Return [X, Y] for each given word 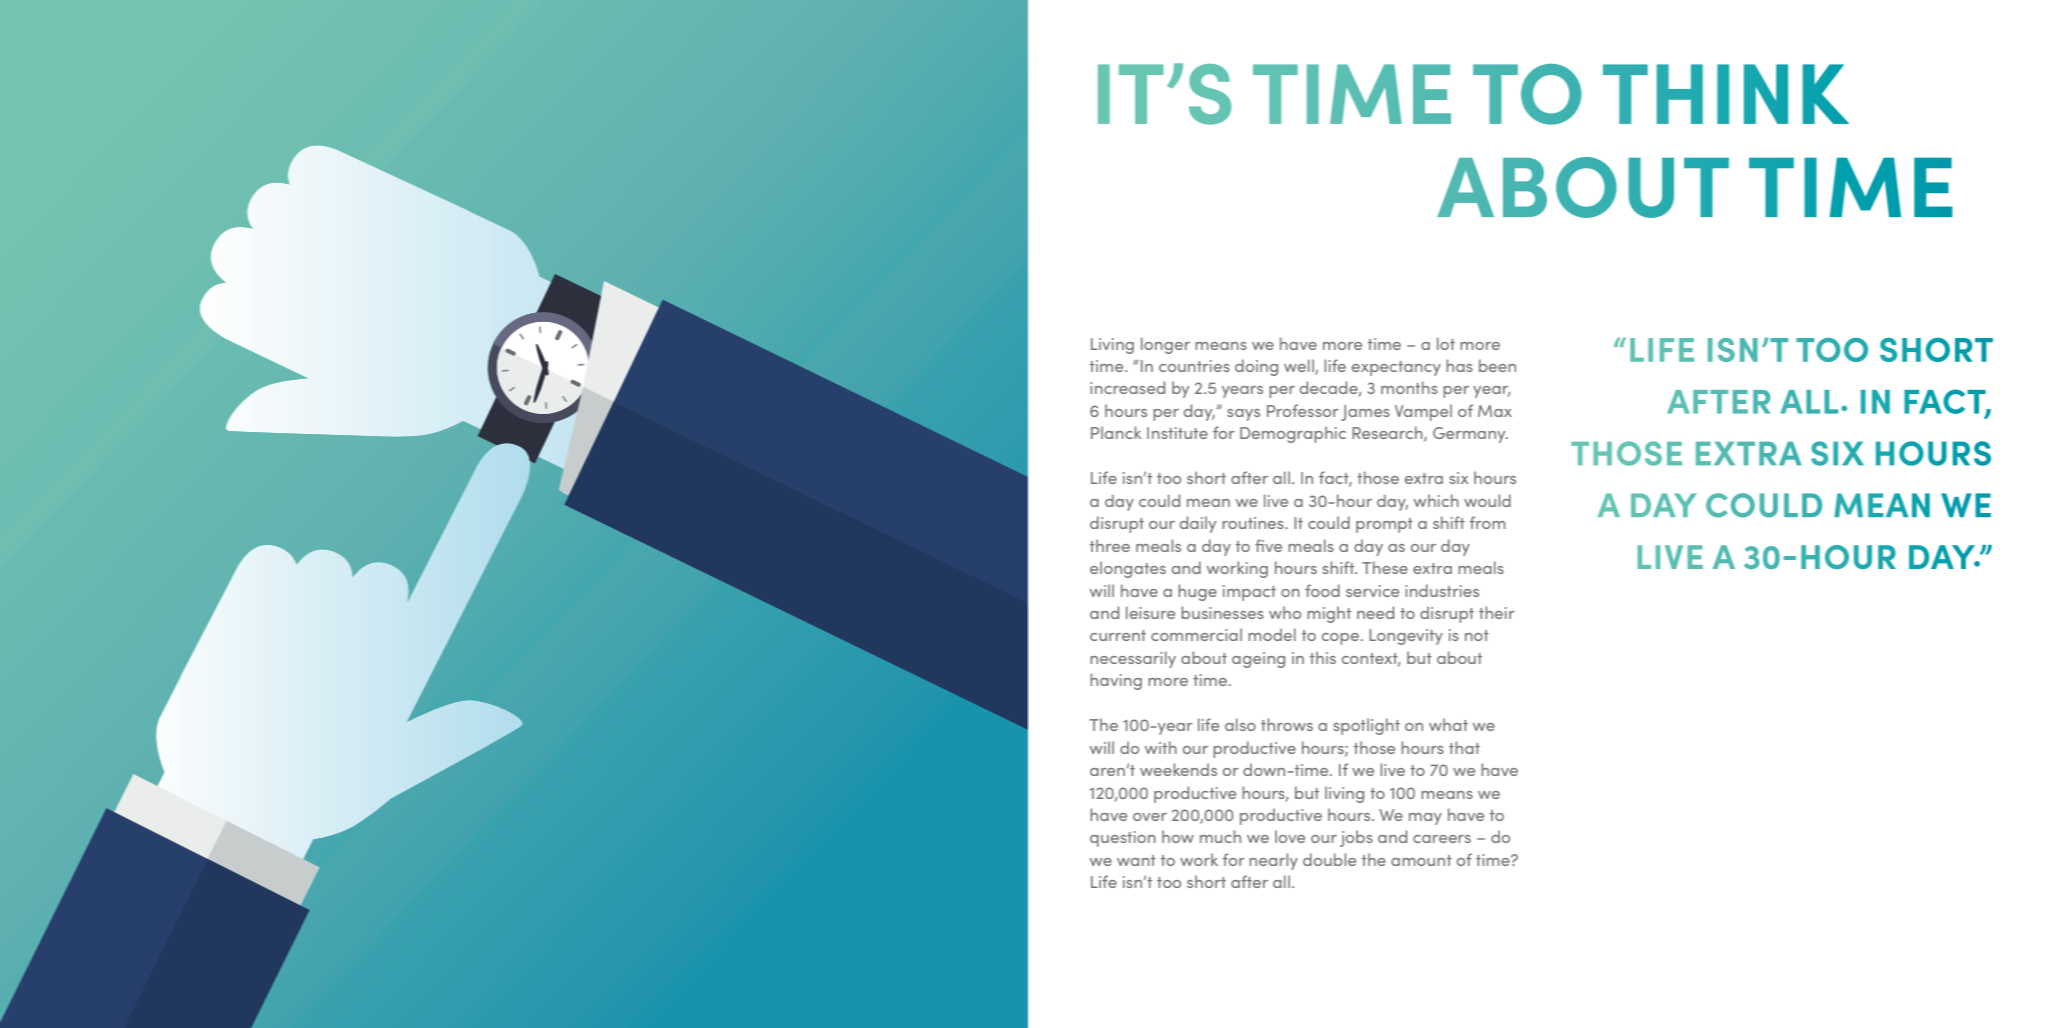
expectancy [1396, 368]
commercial [1196, 634]
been [1497, 365]
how [1178, 836]
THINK [1726, 94]
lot [1446, 343]
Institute [1177, 433]
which [1436, 500]
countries [1194, 366]
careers [1442, 839]
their [1497, 612]
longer [1165, 345]
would [1487, 500]
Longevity [1406, 637]
